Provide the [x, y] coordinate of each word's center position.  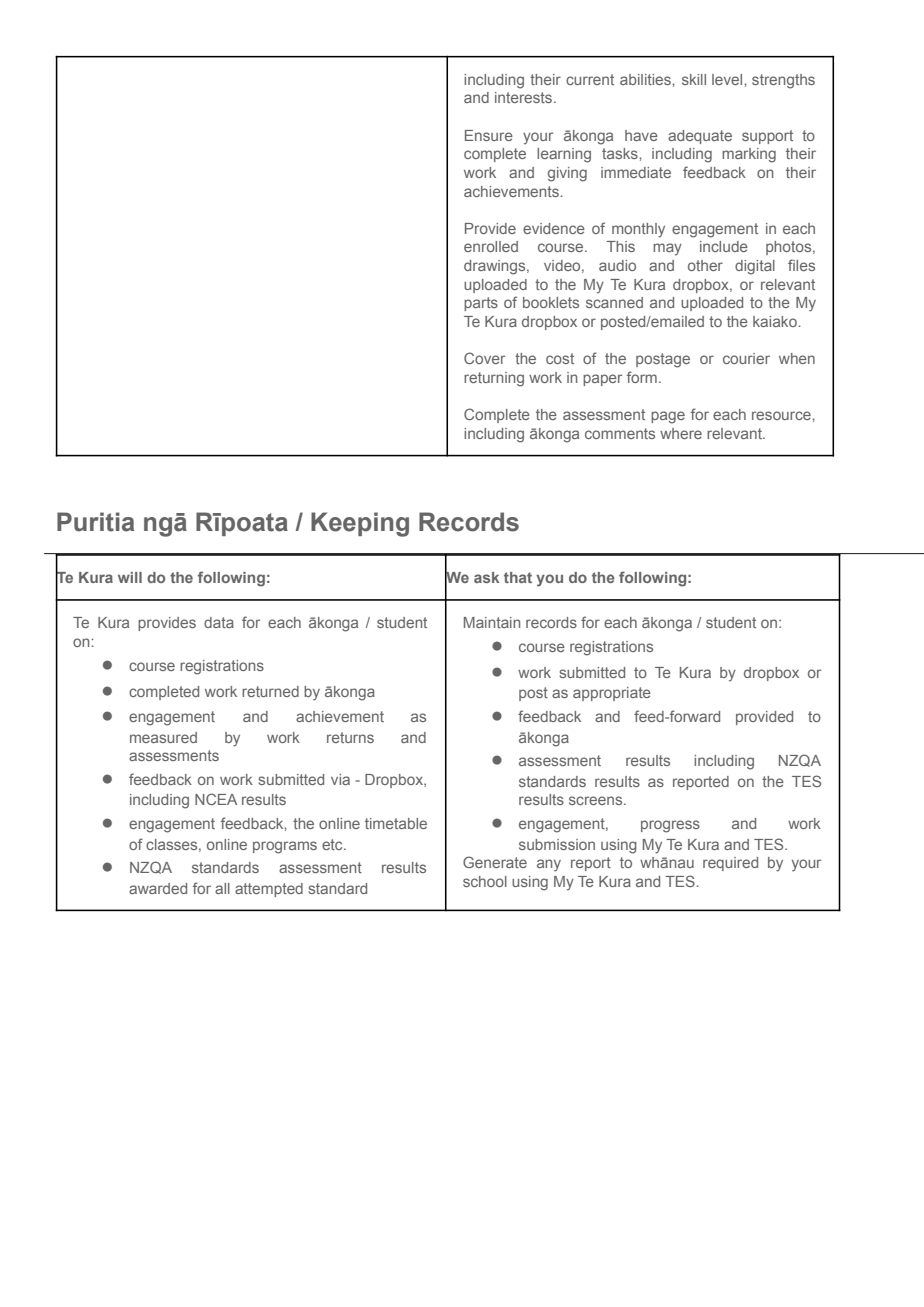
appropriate [612, 694]
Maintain [492, 622]
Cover [484, 358]
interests [525, 97]
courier [746, 358]
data [219, 622]
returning [494, 379]
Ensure [489, 135]
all [222, 888]
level [728, 79]
